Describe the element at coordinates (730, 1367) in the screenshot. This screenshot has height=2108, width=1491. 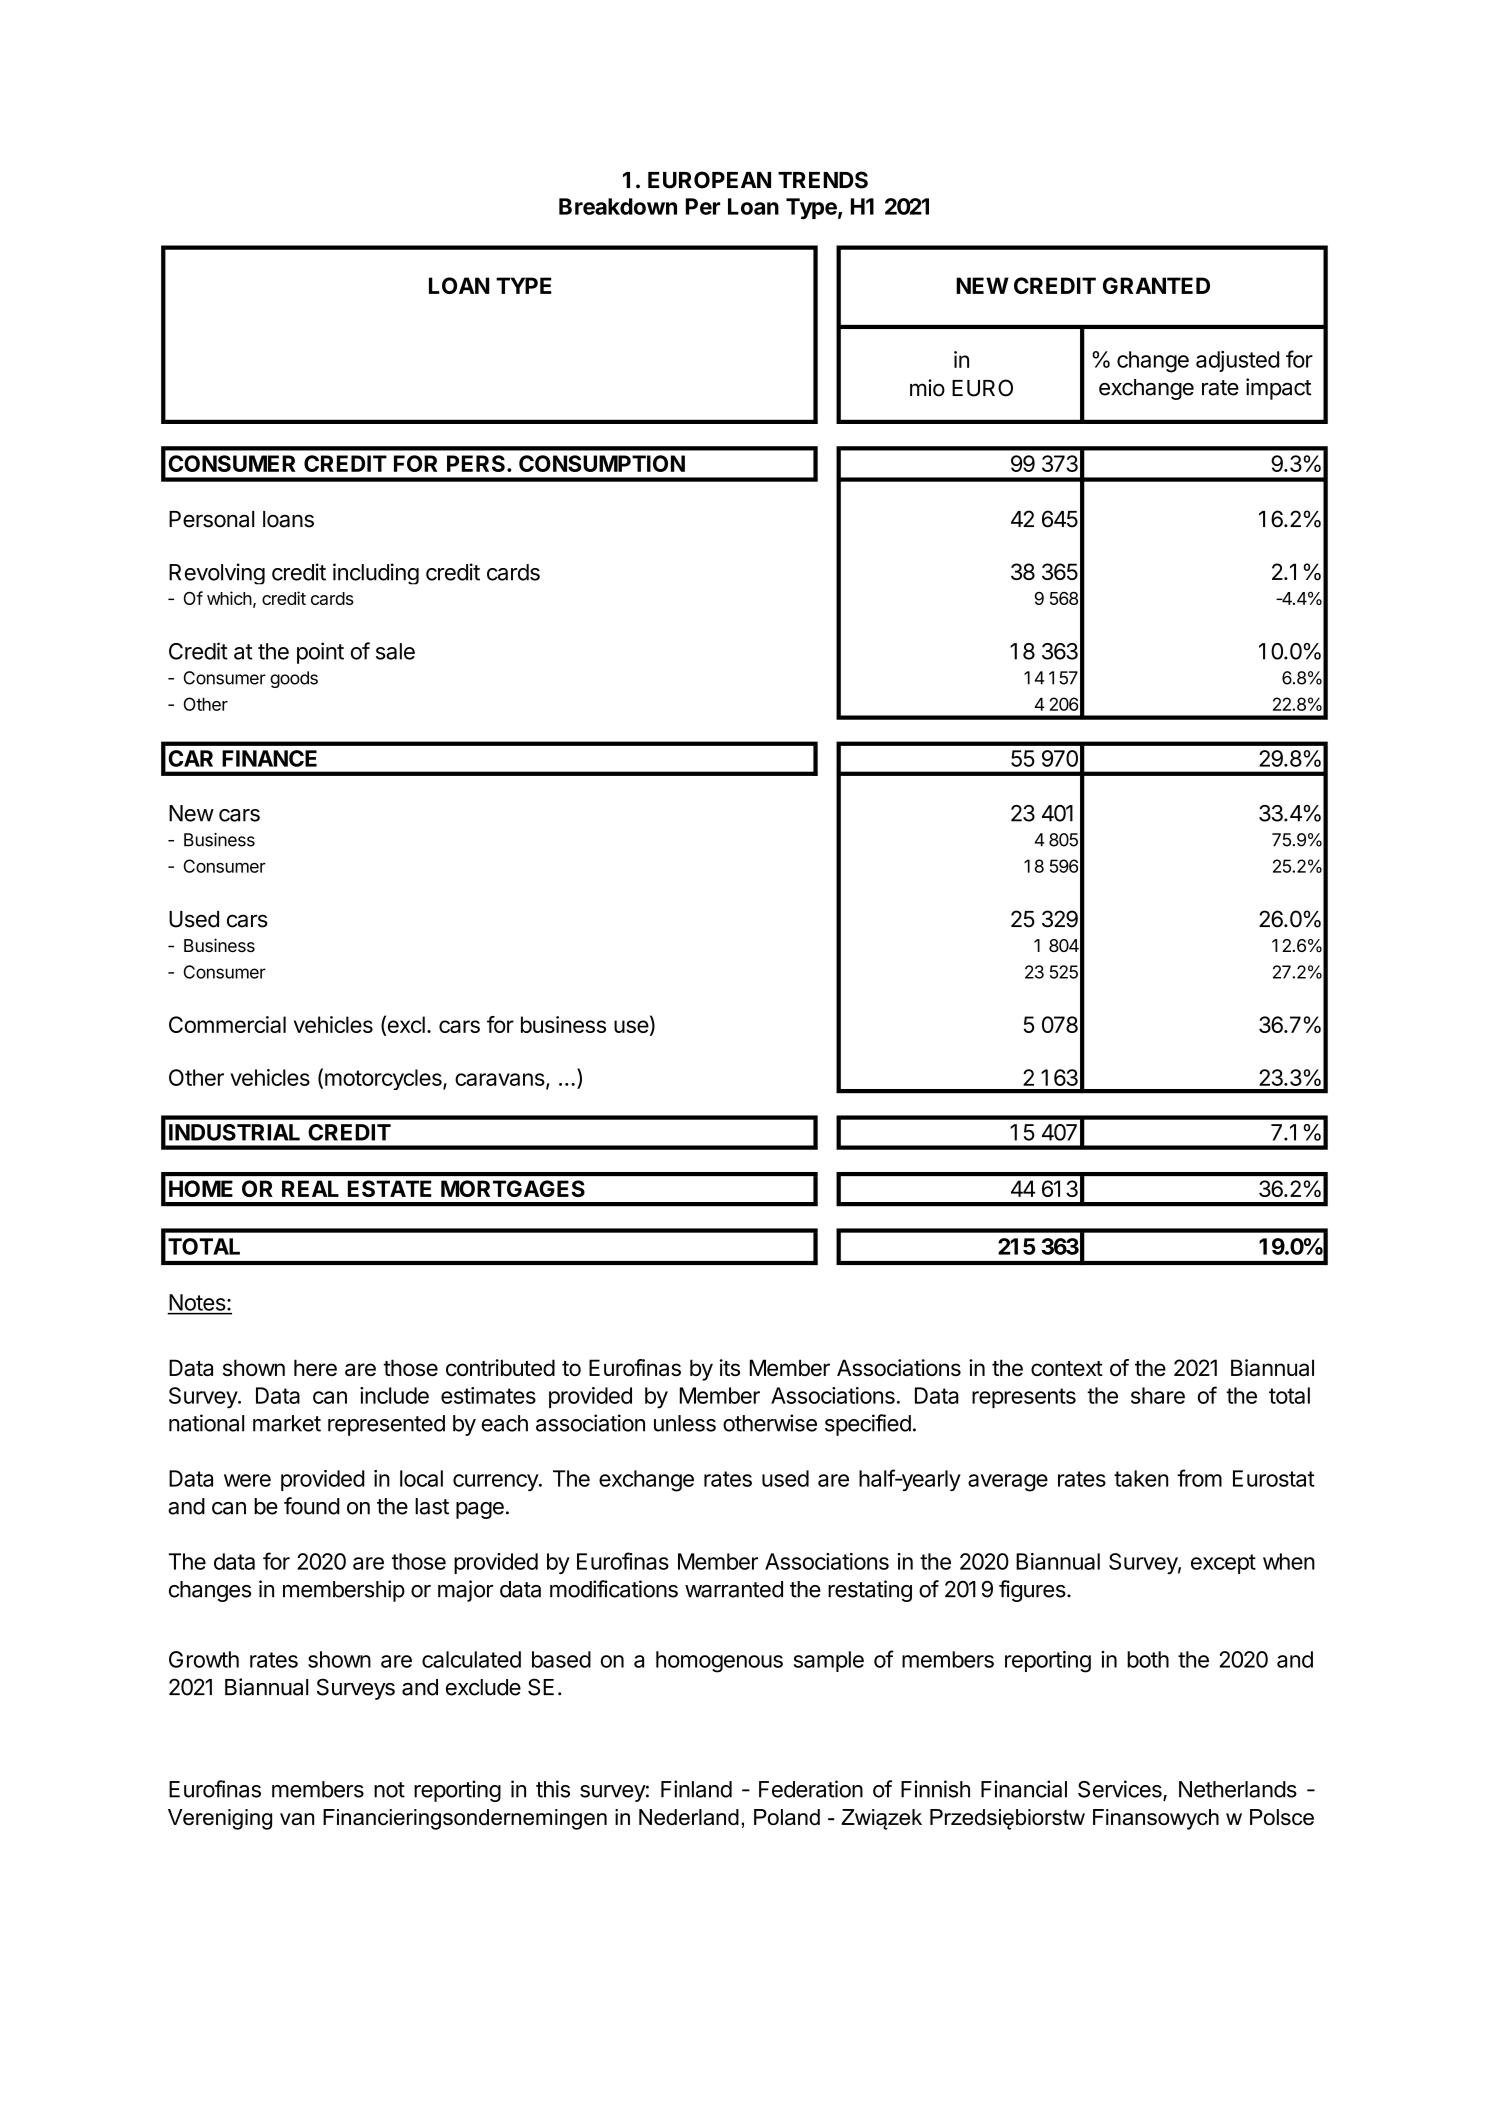
I see `its` at that location.
